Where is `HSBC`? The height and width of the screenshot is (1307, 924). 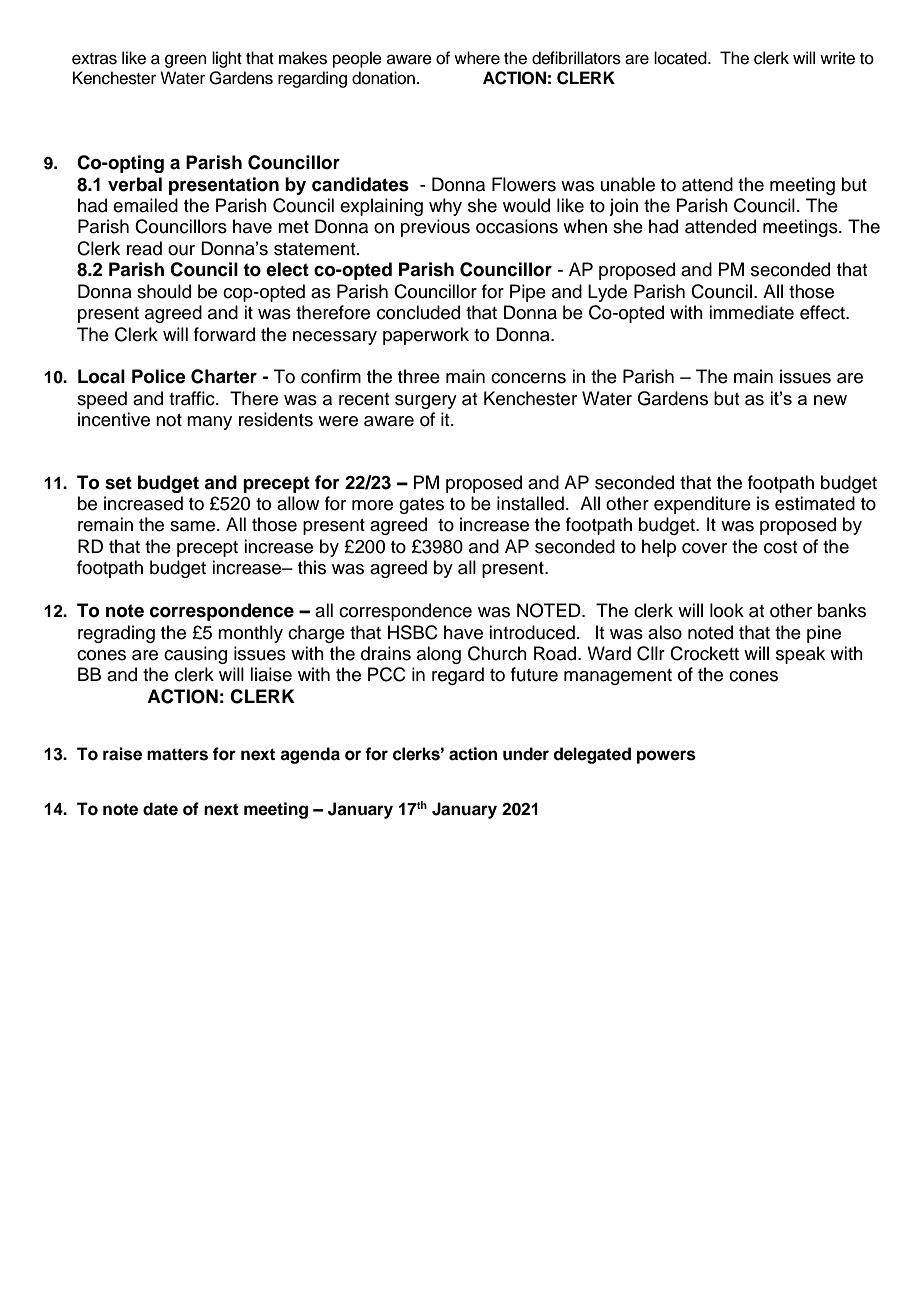
HSBC is located at coordinates (413, 632).
